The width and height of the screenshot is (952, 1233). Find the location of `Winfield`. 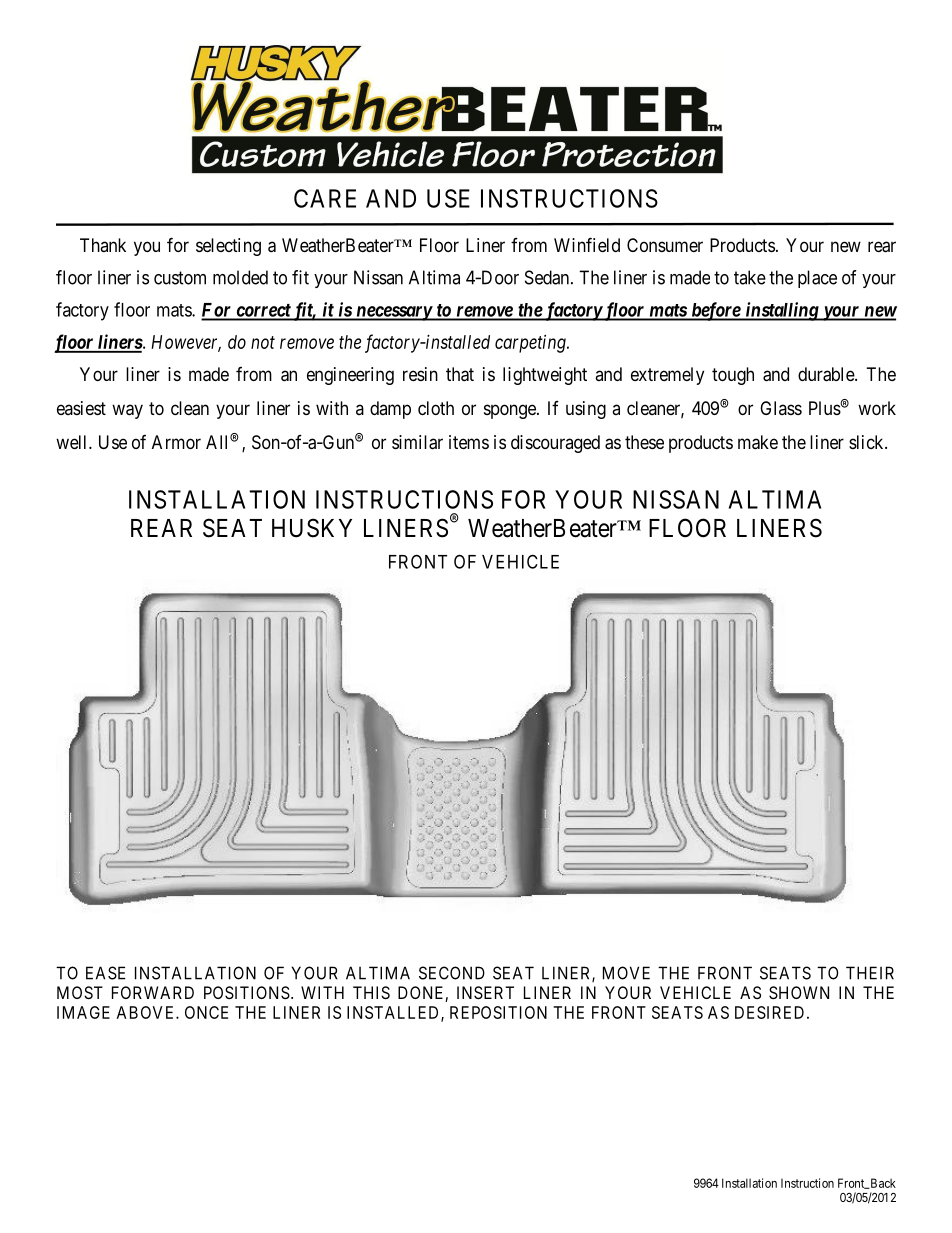

Winfield is located at coordinates (587, 244).
